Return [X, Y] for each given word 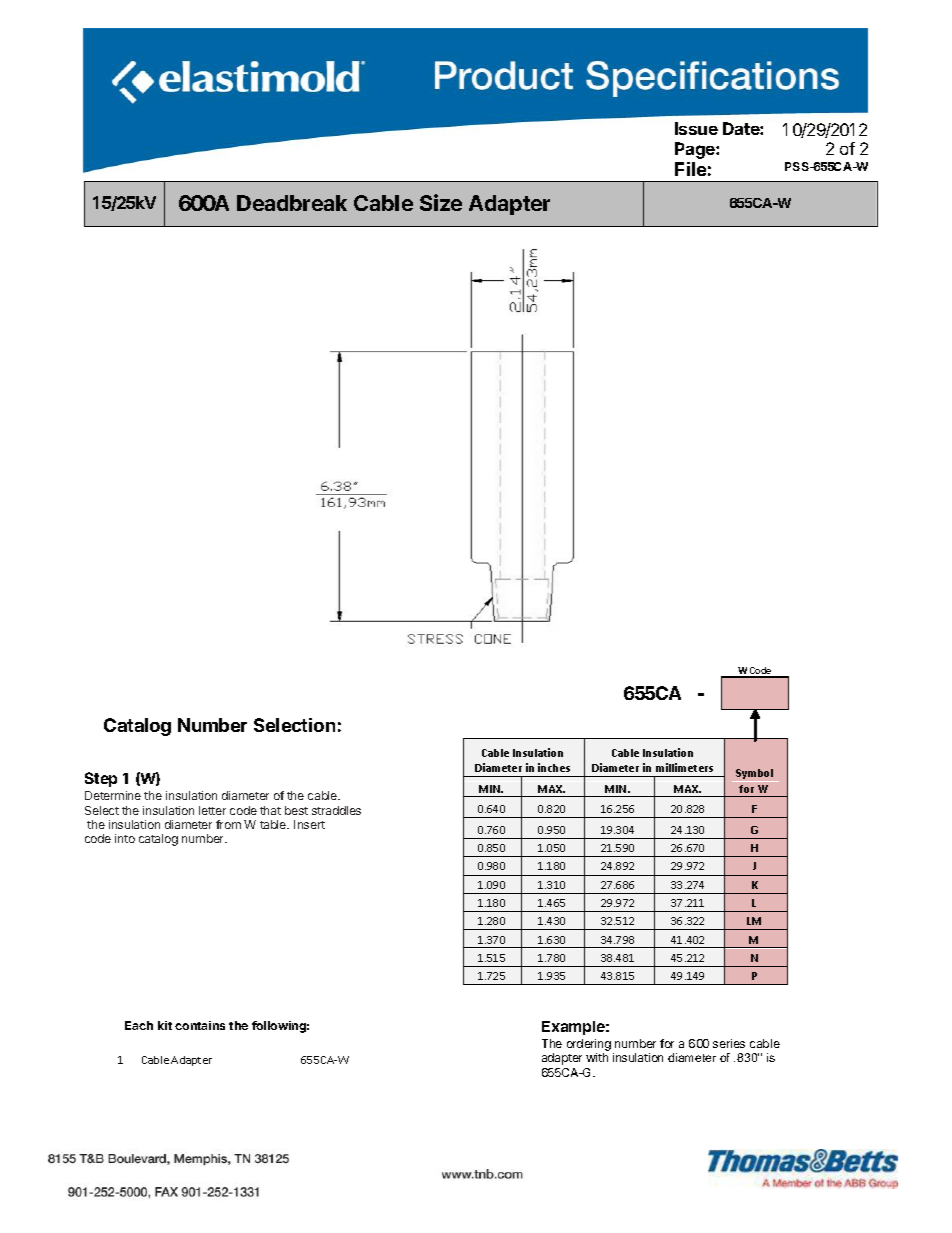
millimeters [684, 767]
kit [165, 1025]
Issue [696, 128]
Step [101, 779]
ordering [589, 1046]
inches [554, 767]
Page [696, 150]
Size [441, 202]
